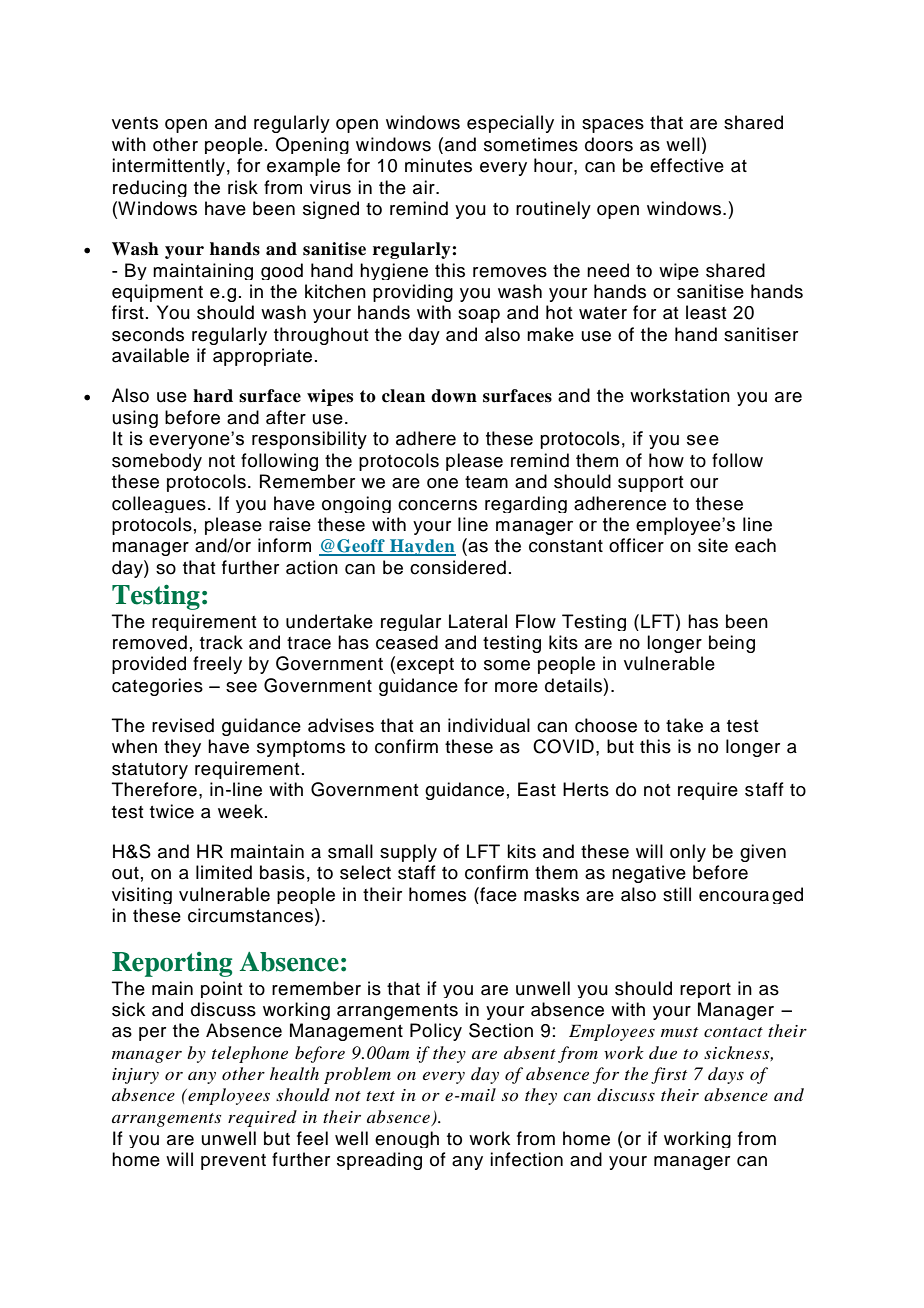  What do you see at coordinates (213, 396) in the screenshot?
I see `hard` at bounding box center [213, 396].
